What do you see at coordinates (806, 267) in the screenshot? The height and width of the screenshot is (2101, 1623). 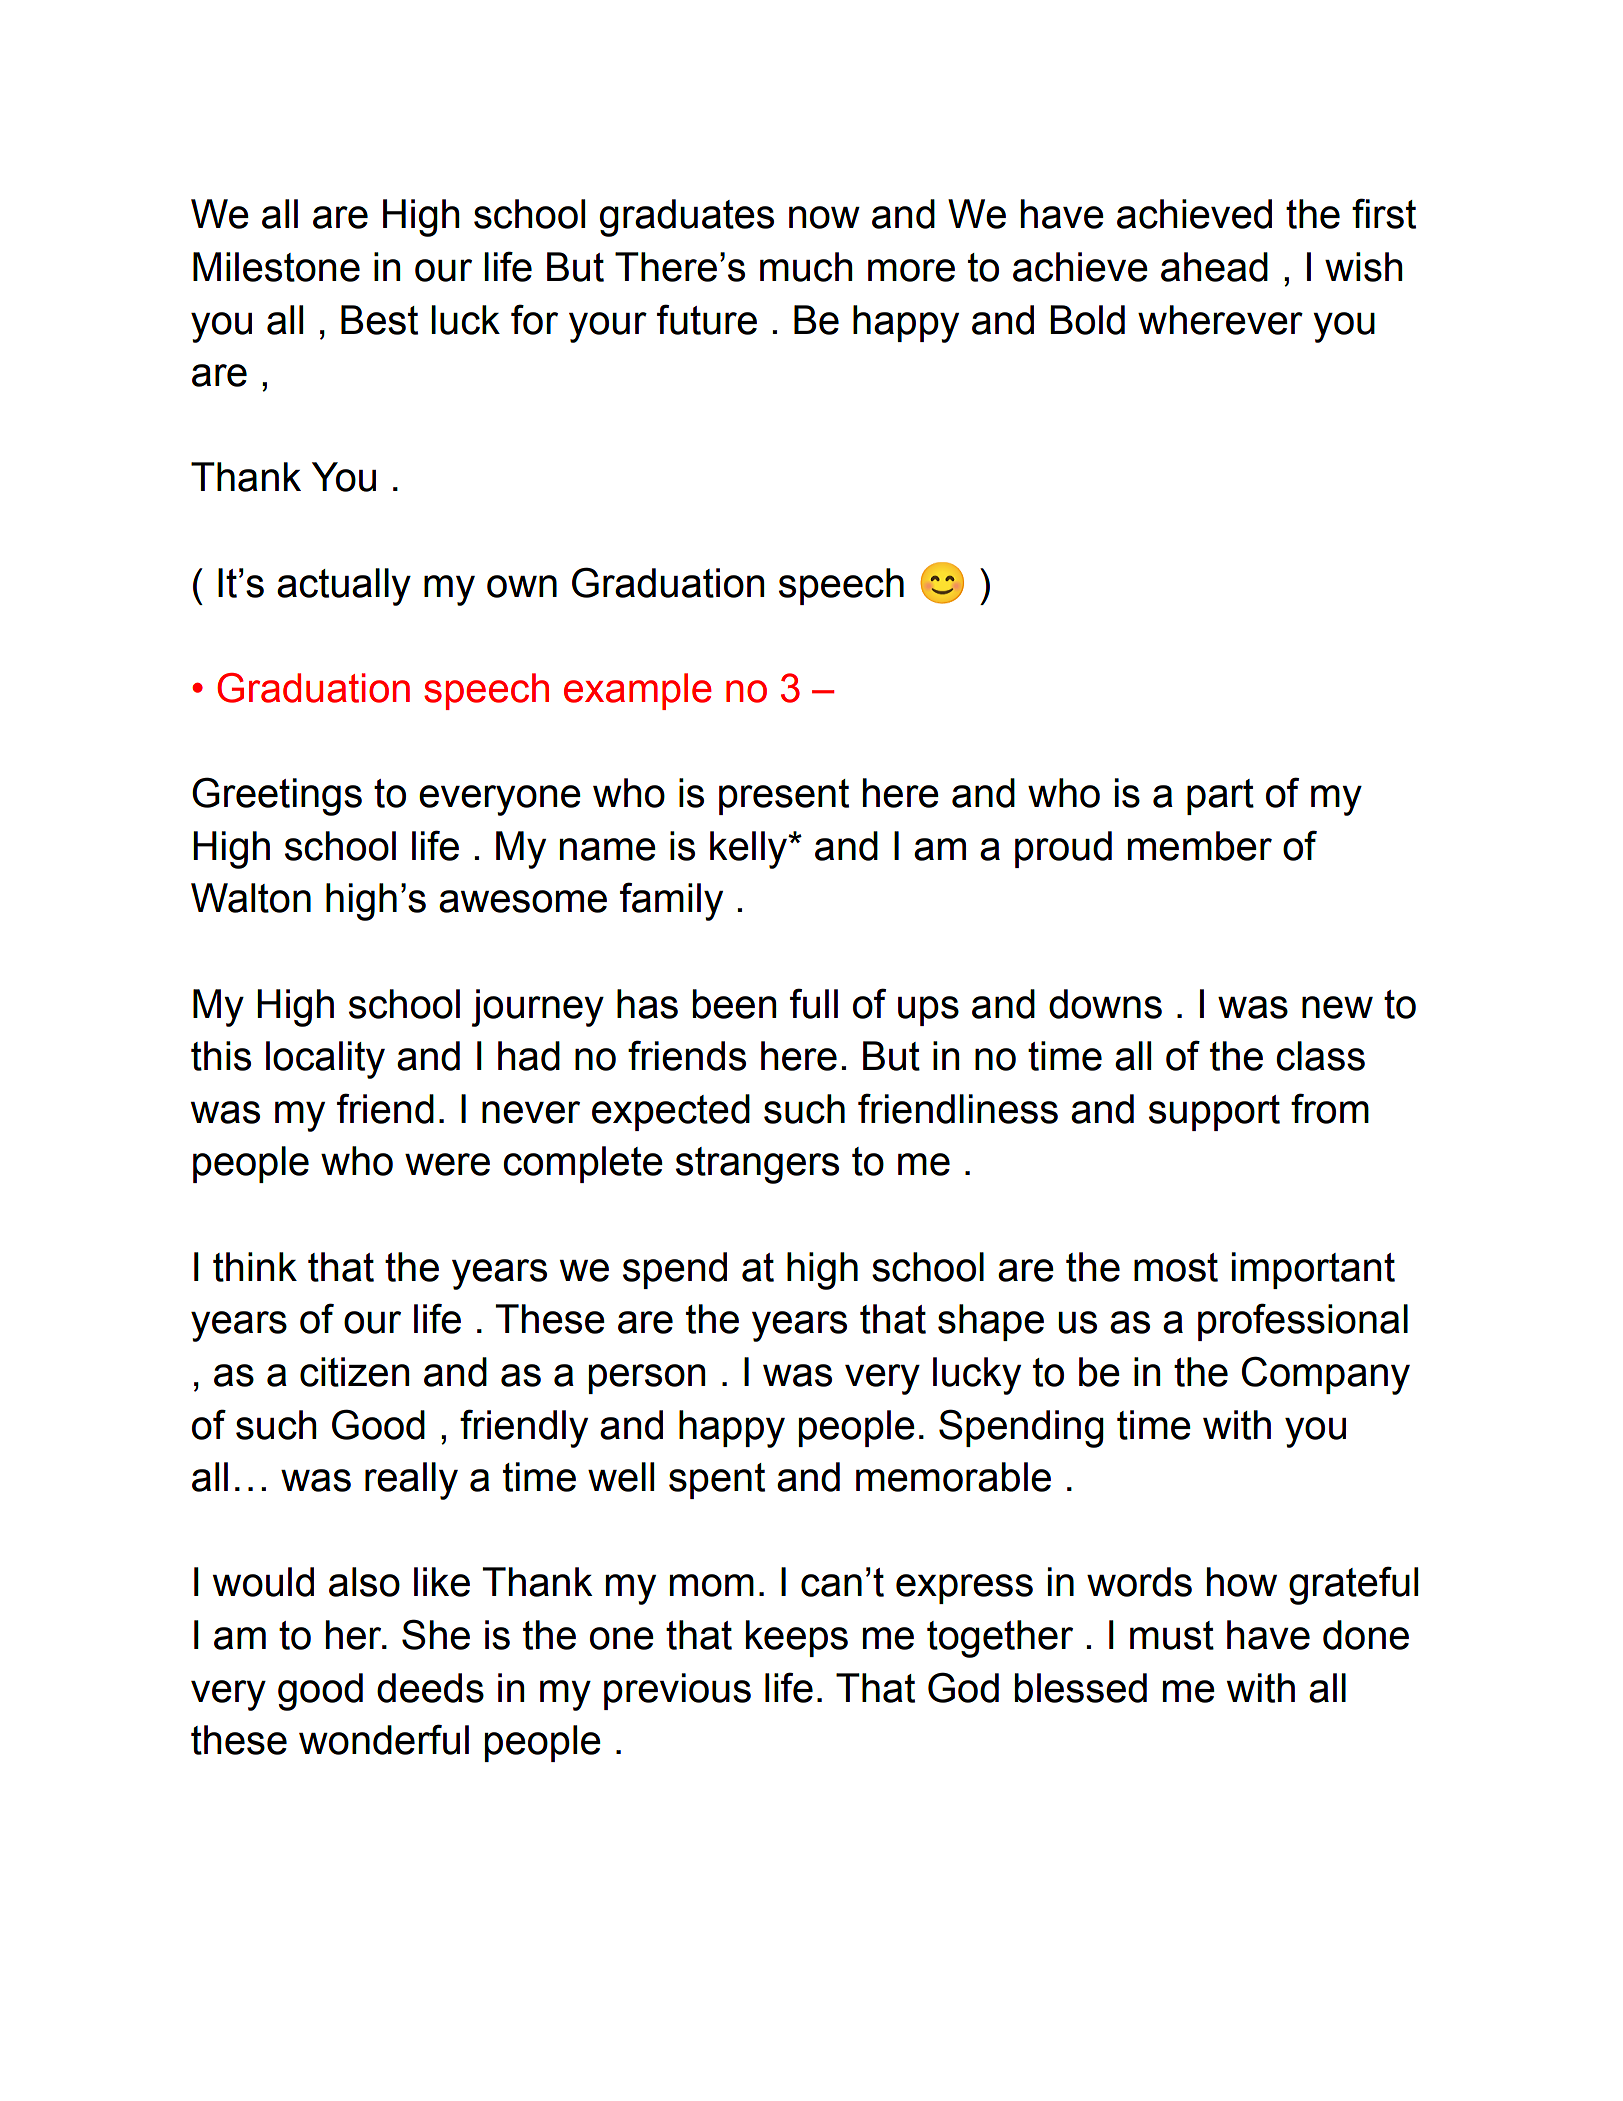 I see `much` at bounding box center [806, 267].
